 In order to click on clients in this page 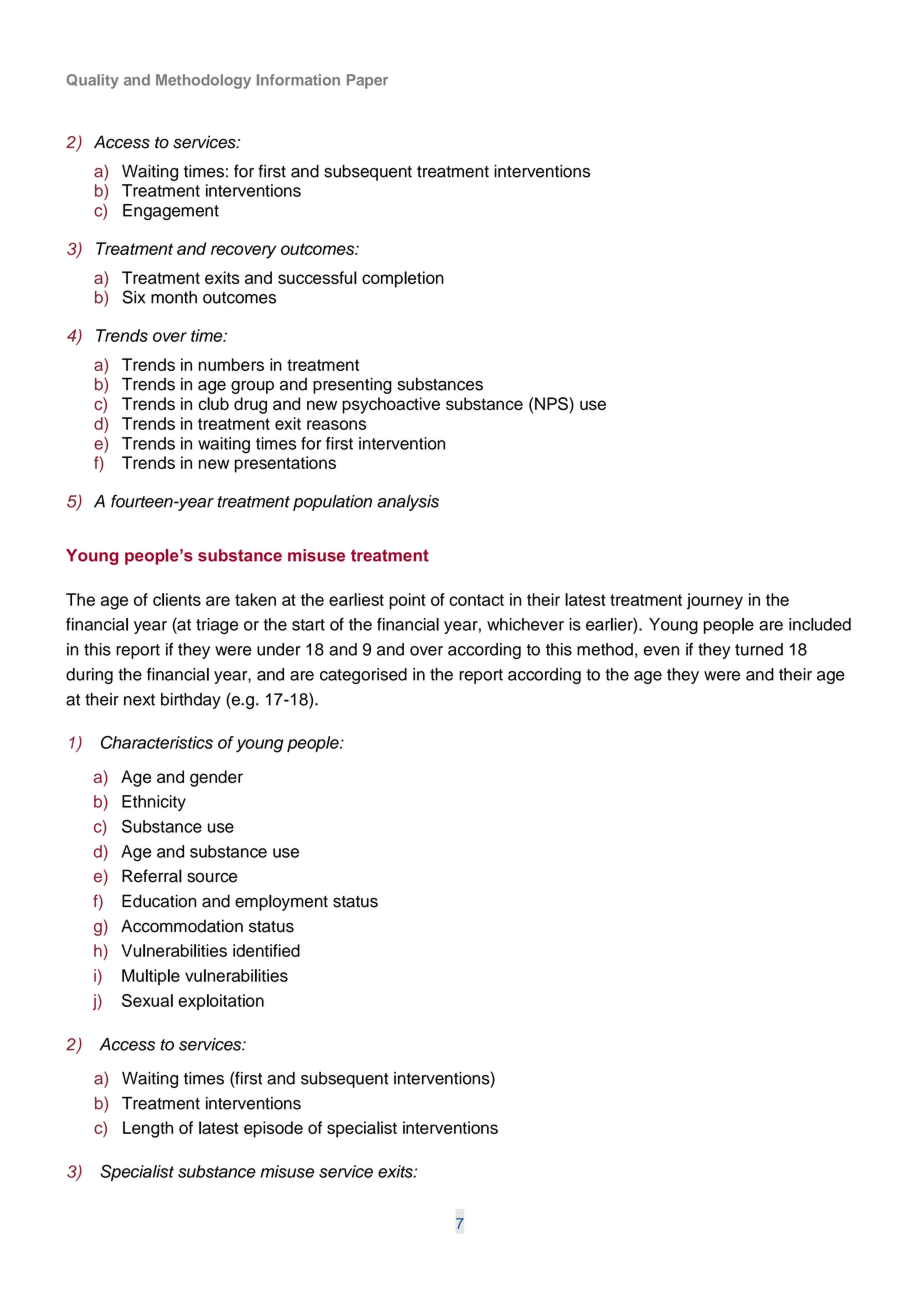, I will do `click(177, 599)`.
